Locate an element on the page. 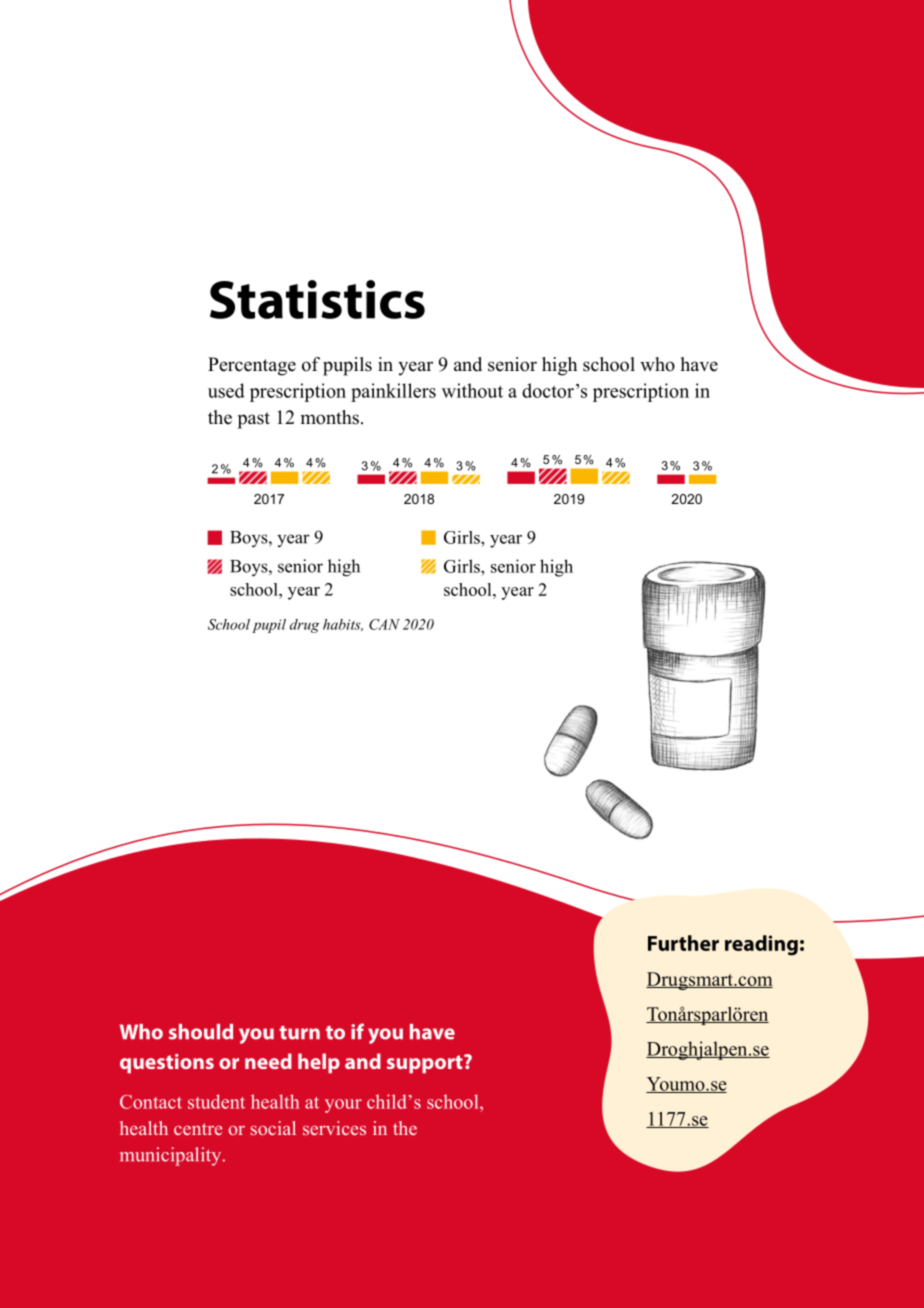 This image has height=1308, width=924. Further is located at coordinates (683, 943).
